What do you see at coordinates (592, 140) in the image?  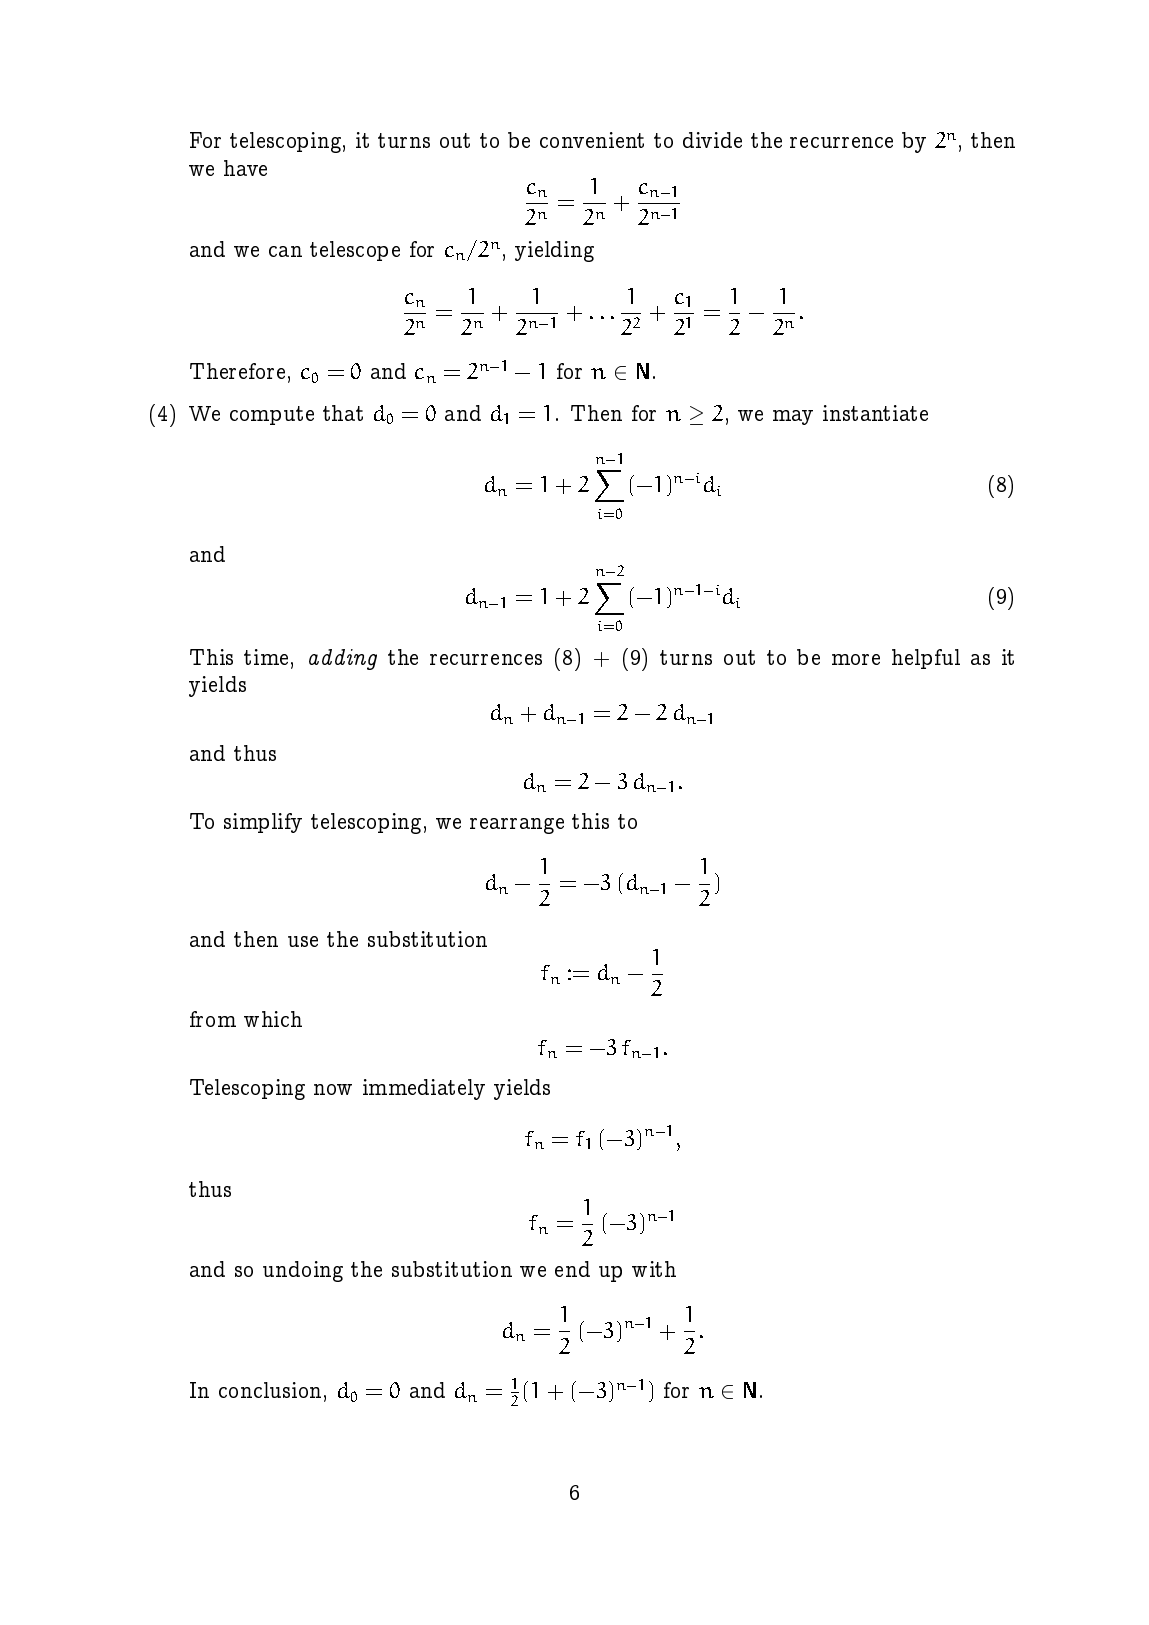 I see `convenient` at bounding box center [592, 140].
